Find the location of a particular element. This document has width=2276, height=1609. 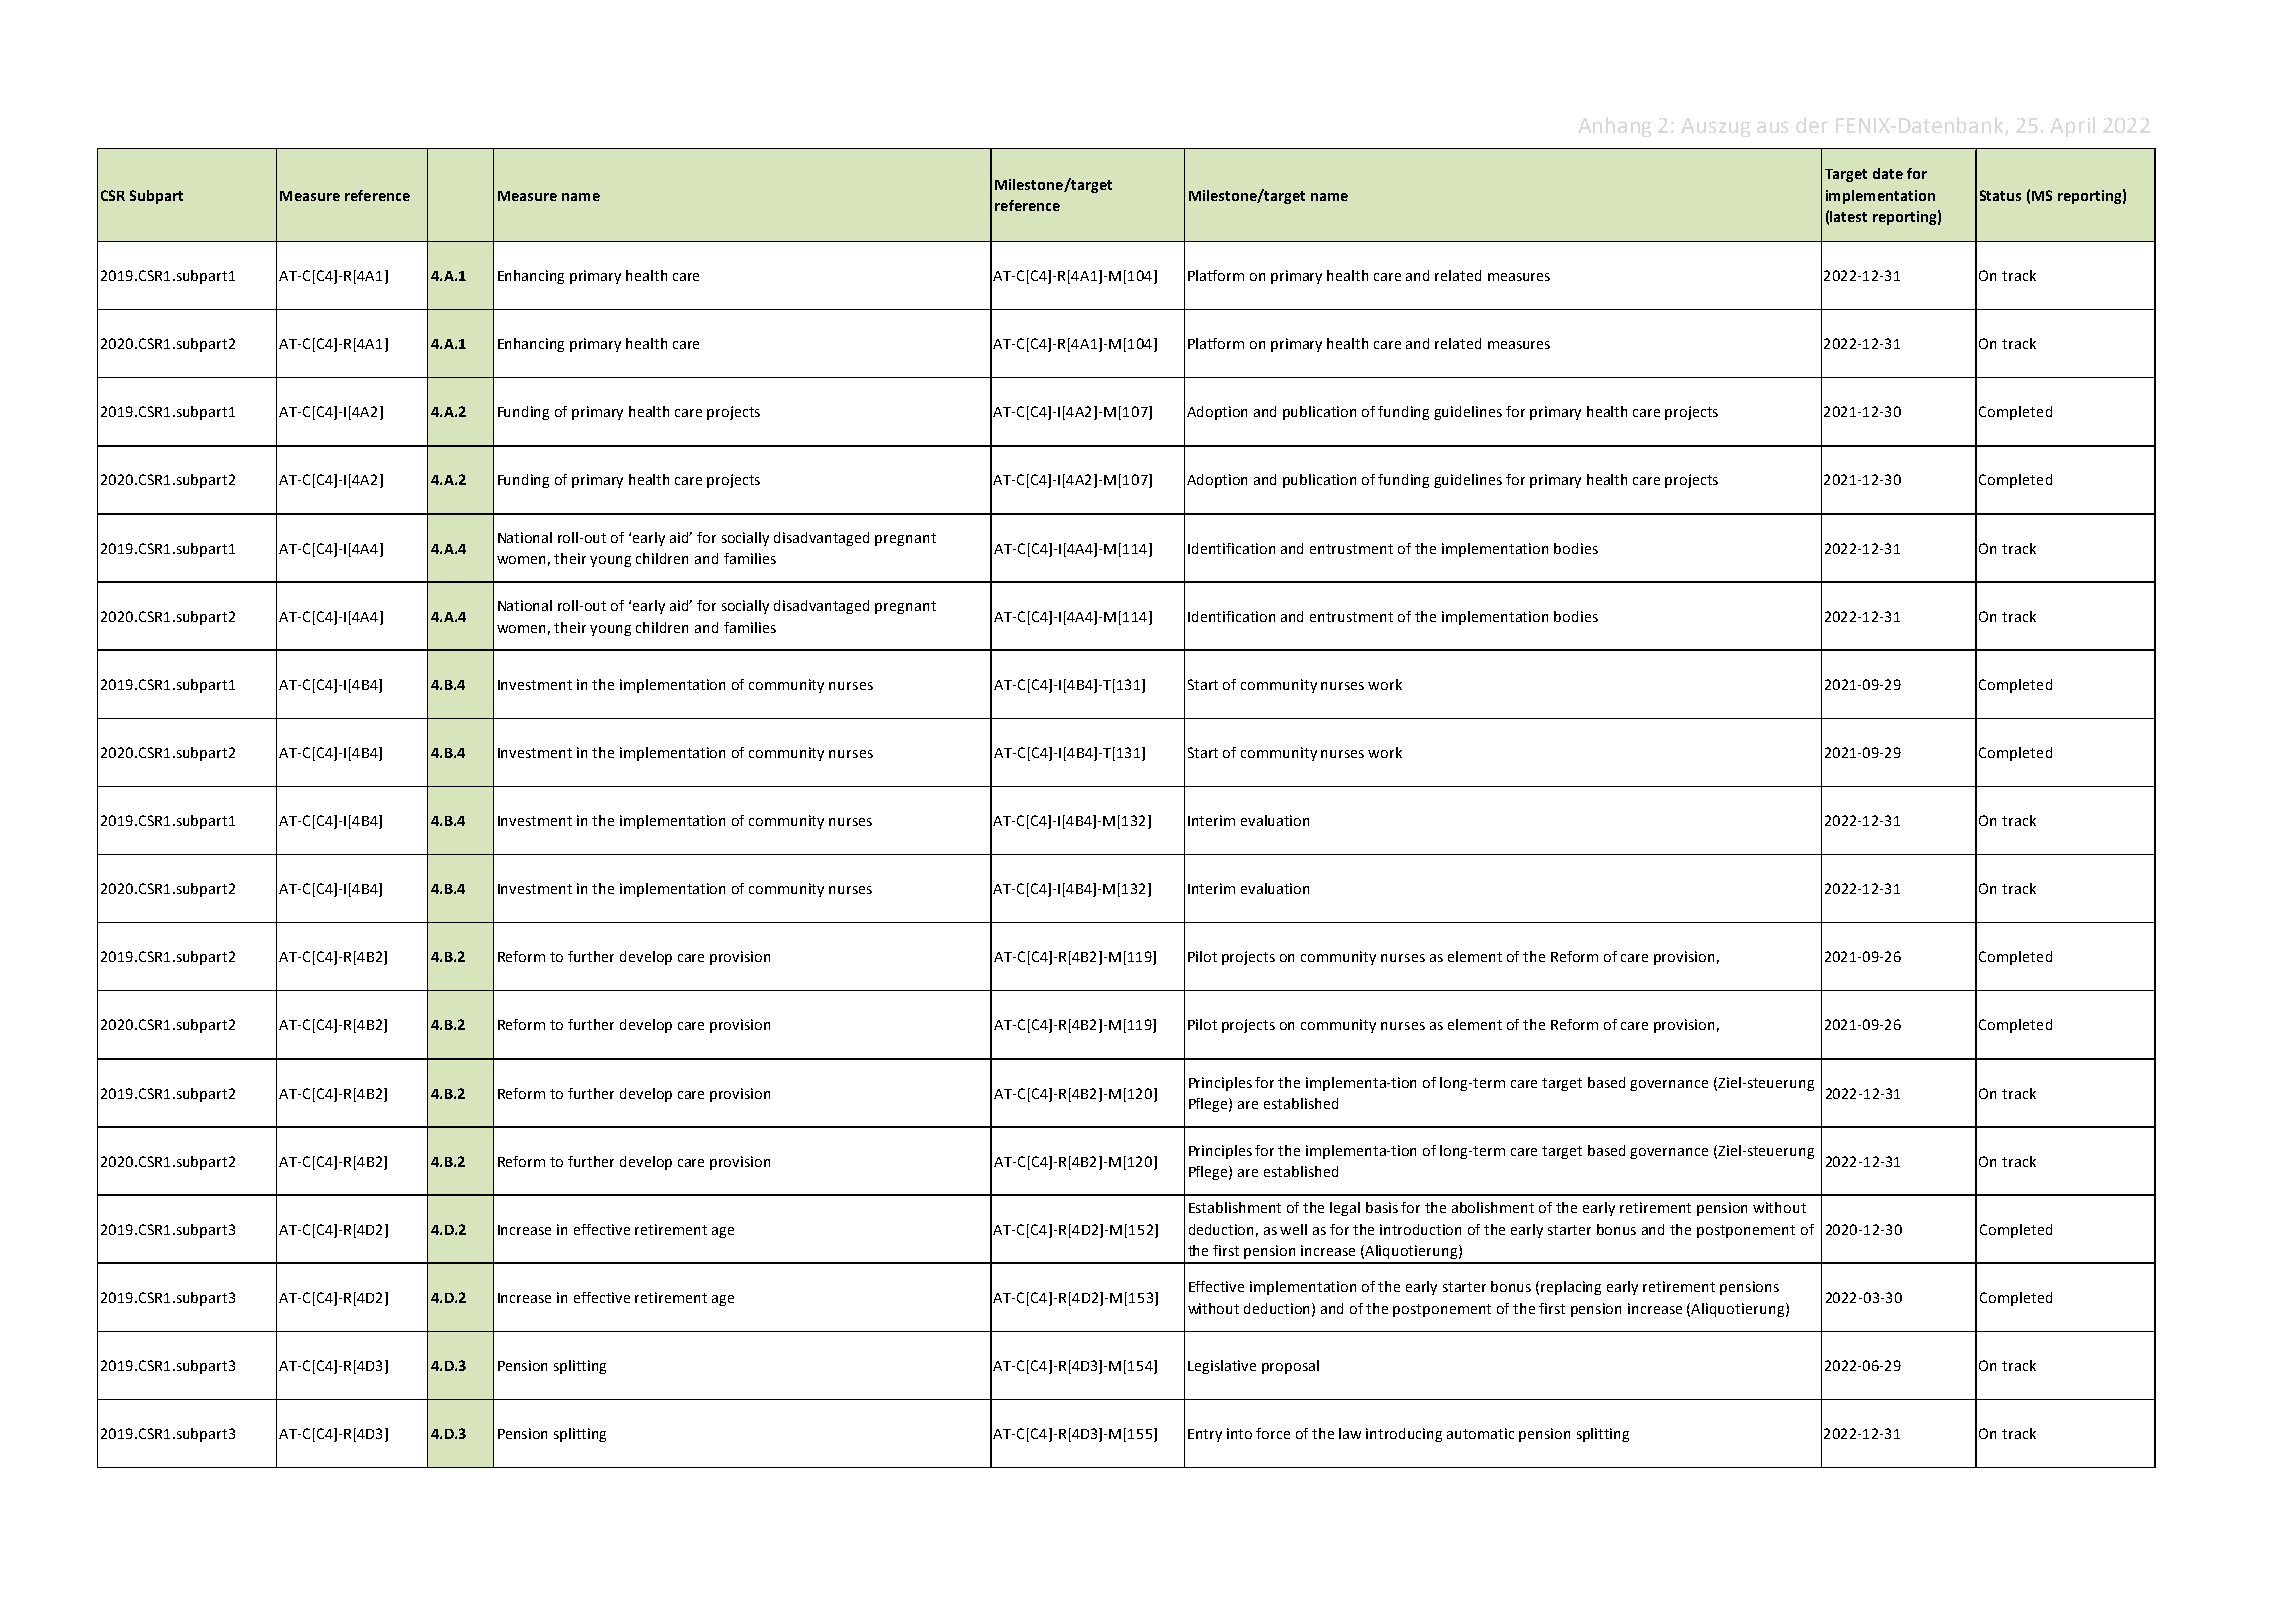

proposal is located at coordinates (1290, 1367).
